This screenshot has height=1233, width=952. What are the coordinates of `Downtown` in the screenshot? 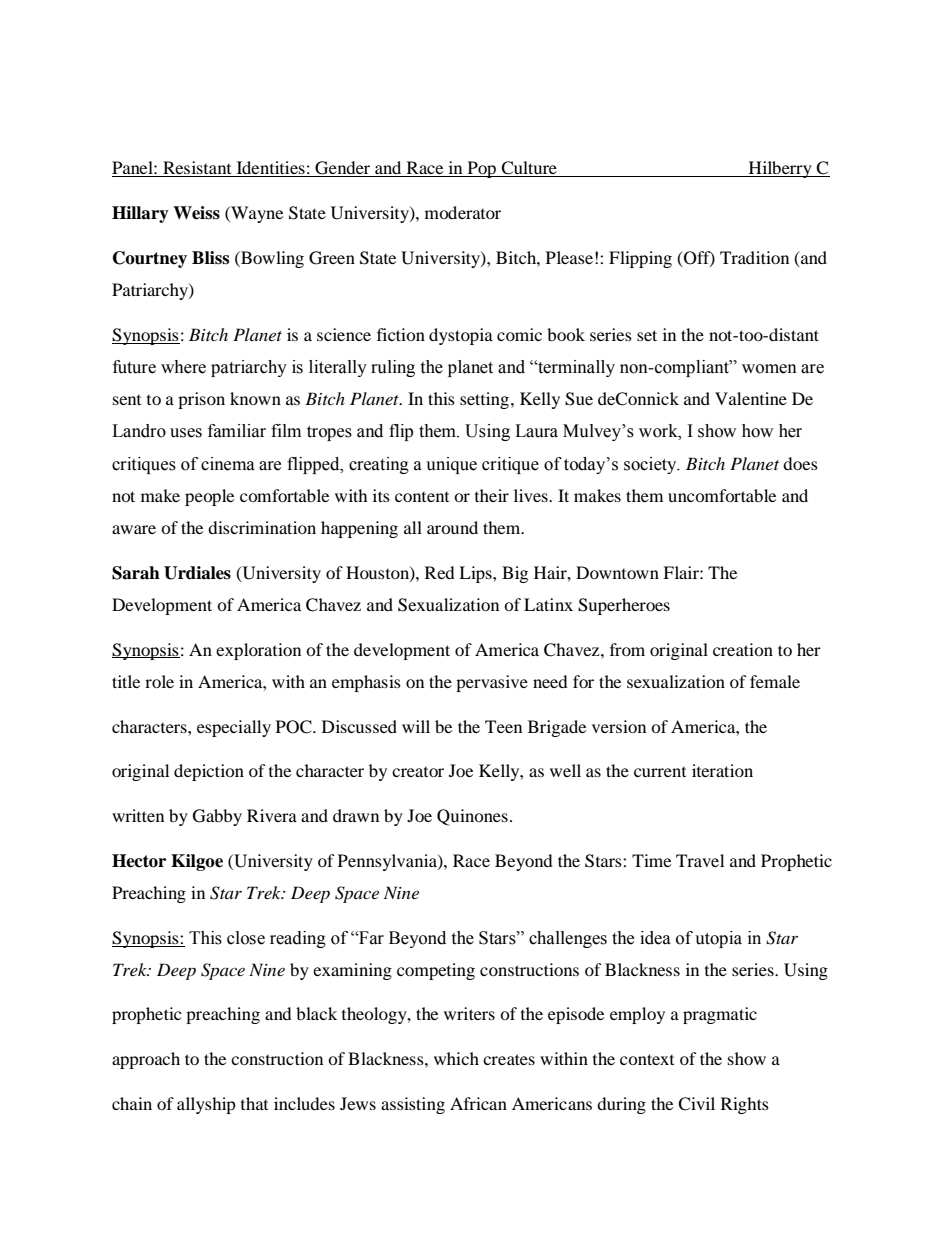 It's located at (617, 572).
